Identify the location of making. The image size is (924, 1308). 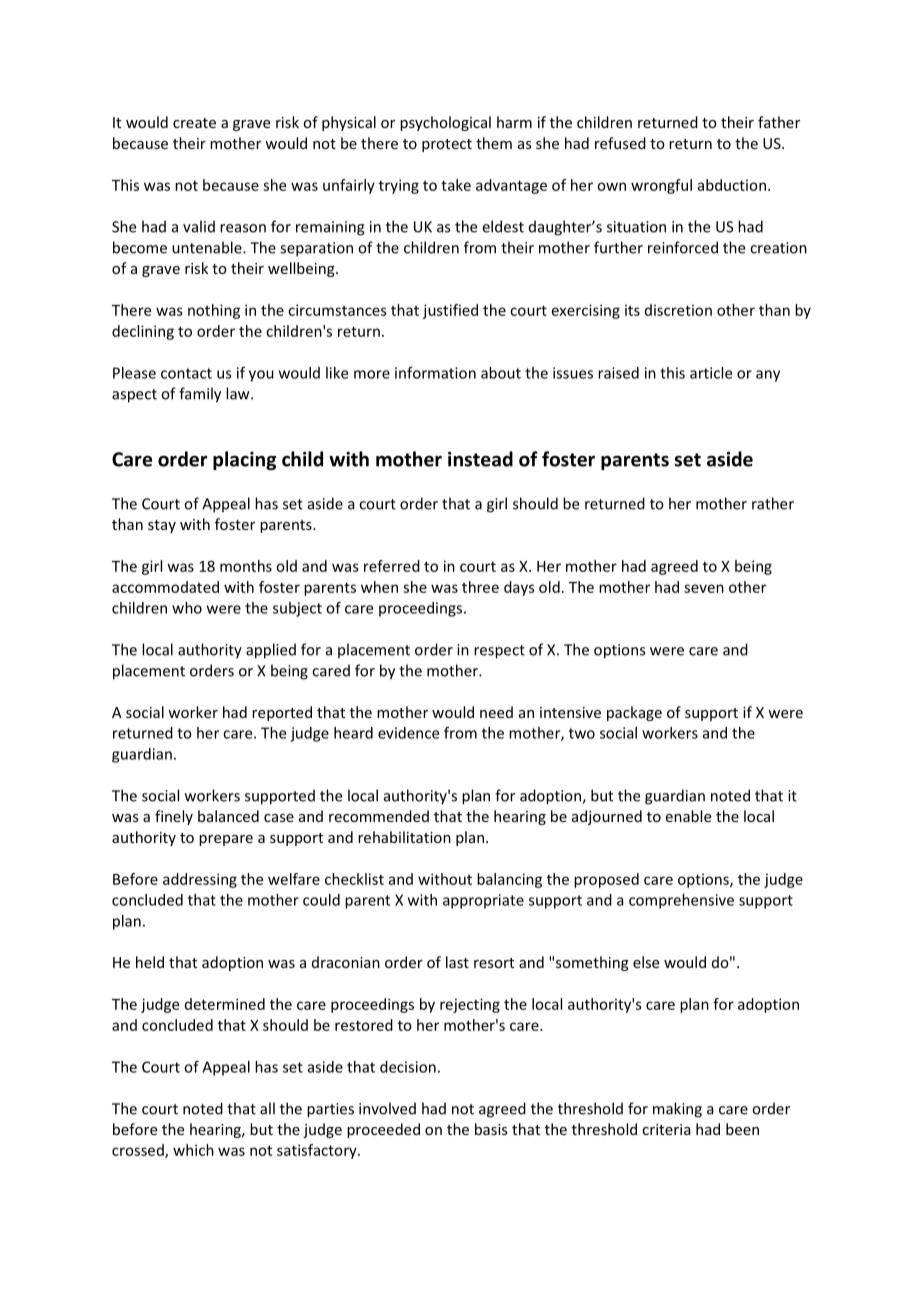
(677, 1110).
